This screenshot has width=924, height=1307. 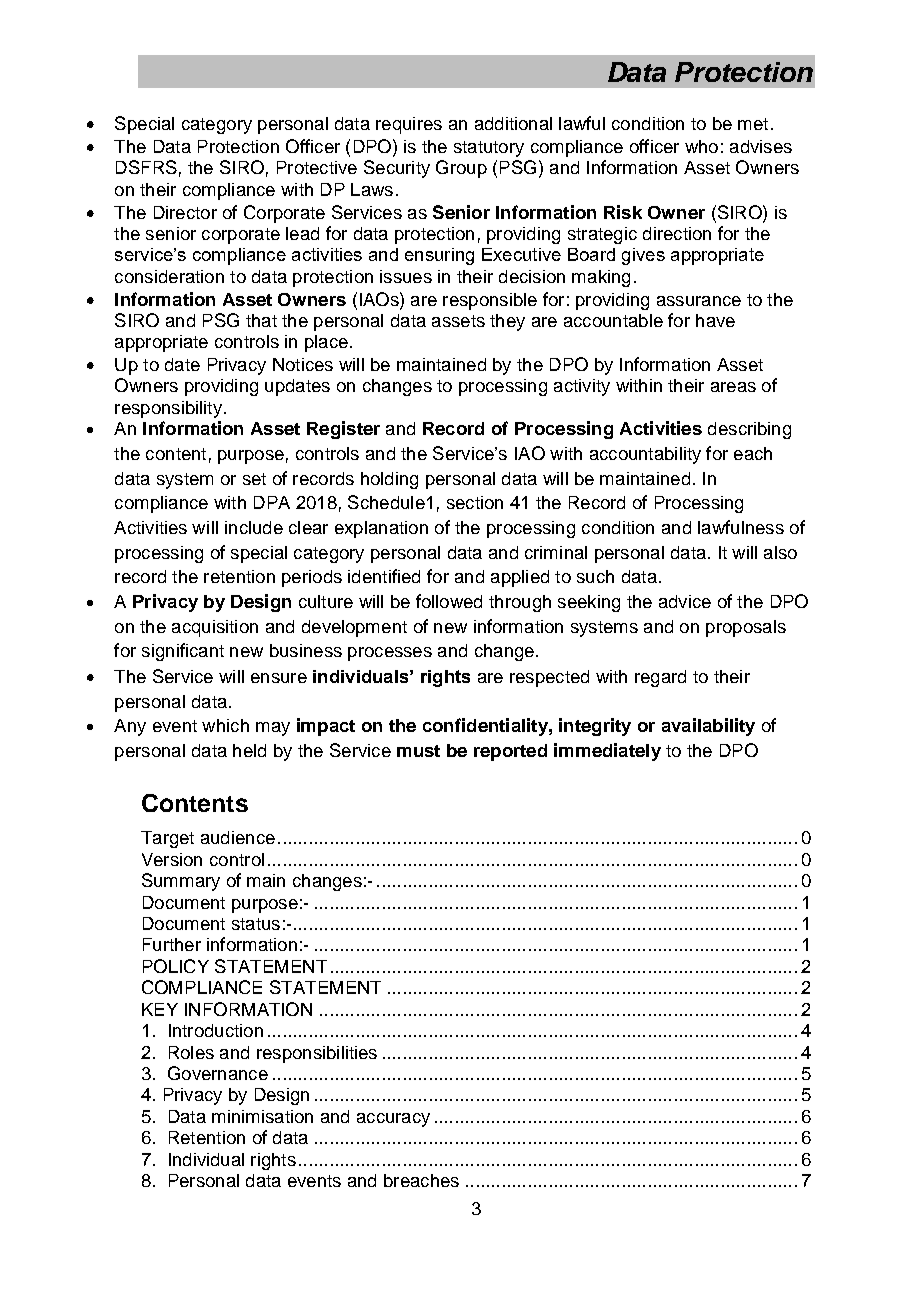 I want to click on responsibilities, so click(x=317, y=1054).
